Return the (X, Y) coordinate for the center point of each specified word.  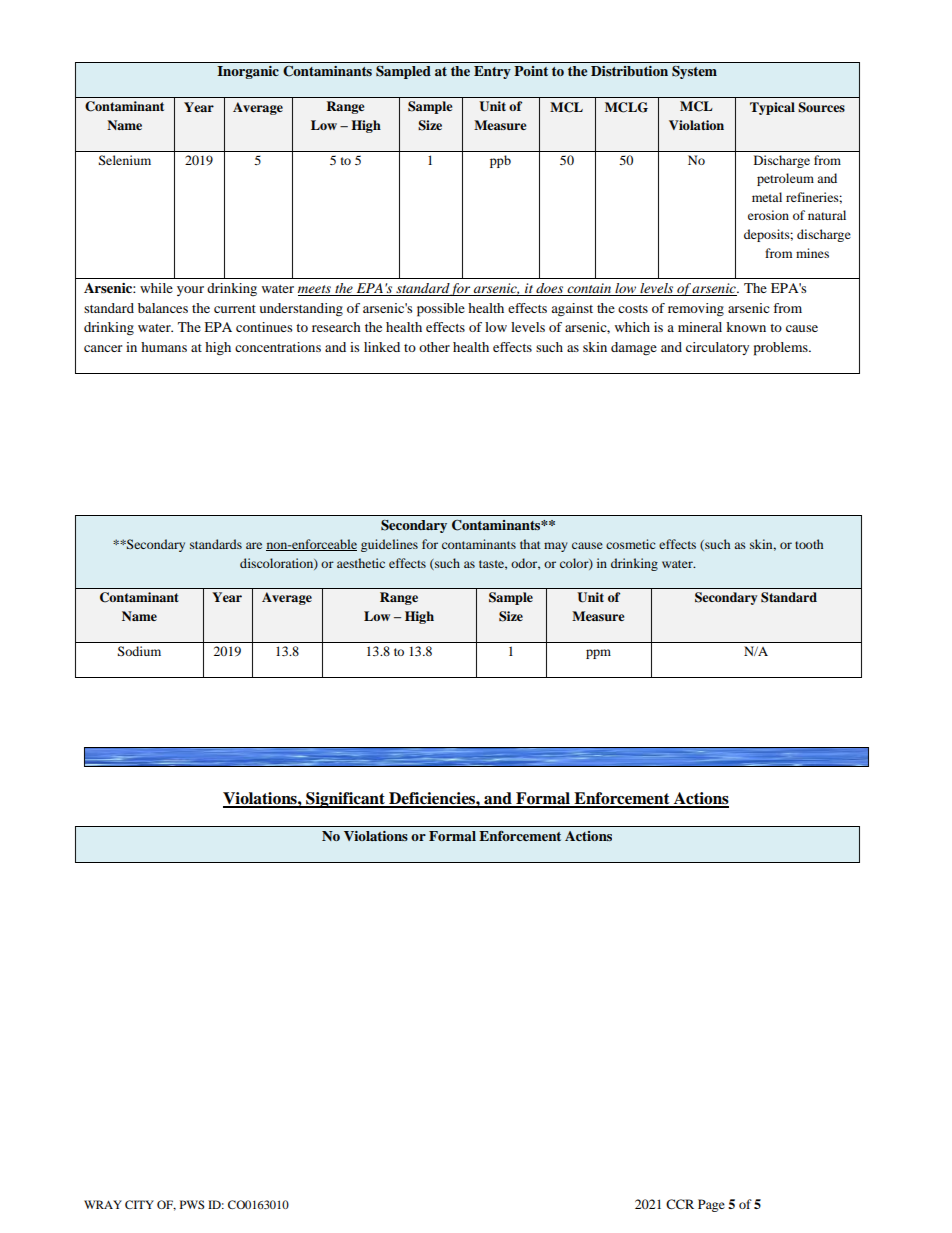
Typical (772, 108)
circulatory (717, 348)
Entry (492, 72)
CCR (680, 1204)
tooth (809, 544)
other (434, 347)
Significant (345, 800)
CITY (139, 1204)
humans (164, 347)
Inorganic (248, 72)
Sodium (139, 651)
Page (711, 1205)
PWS (192, 1204)
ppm (598, 654)
